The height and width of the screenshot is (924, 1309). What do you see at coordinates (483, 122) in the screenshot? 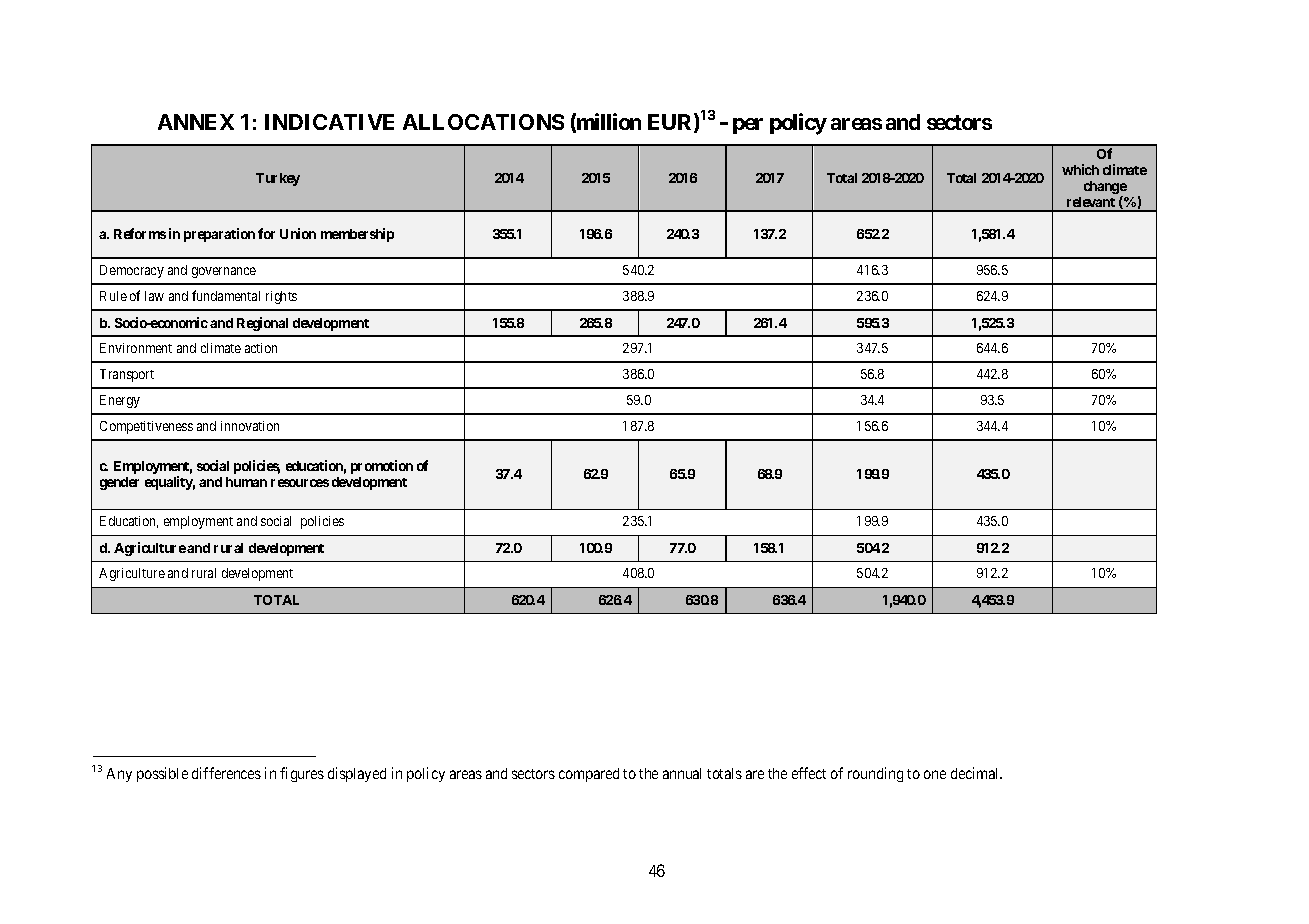
I see `ALLOCATIONS` at bounding box center [483, 122].
